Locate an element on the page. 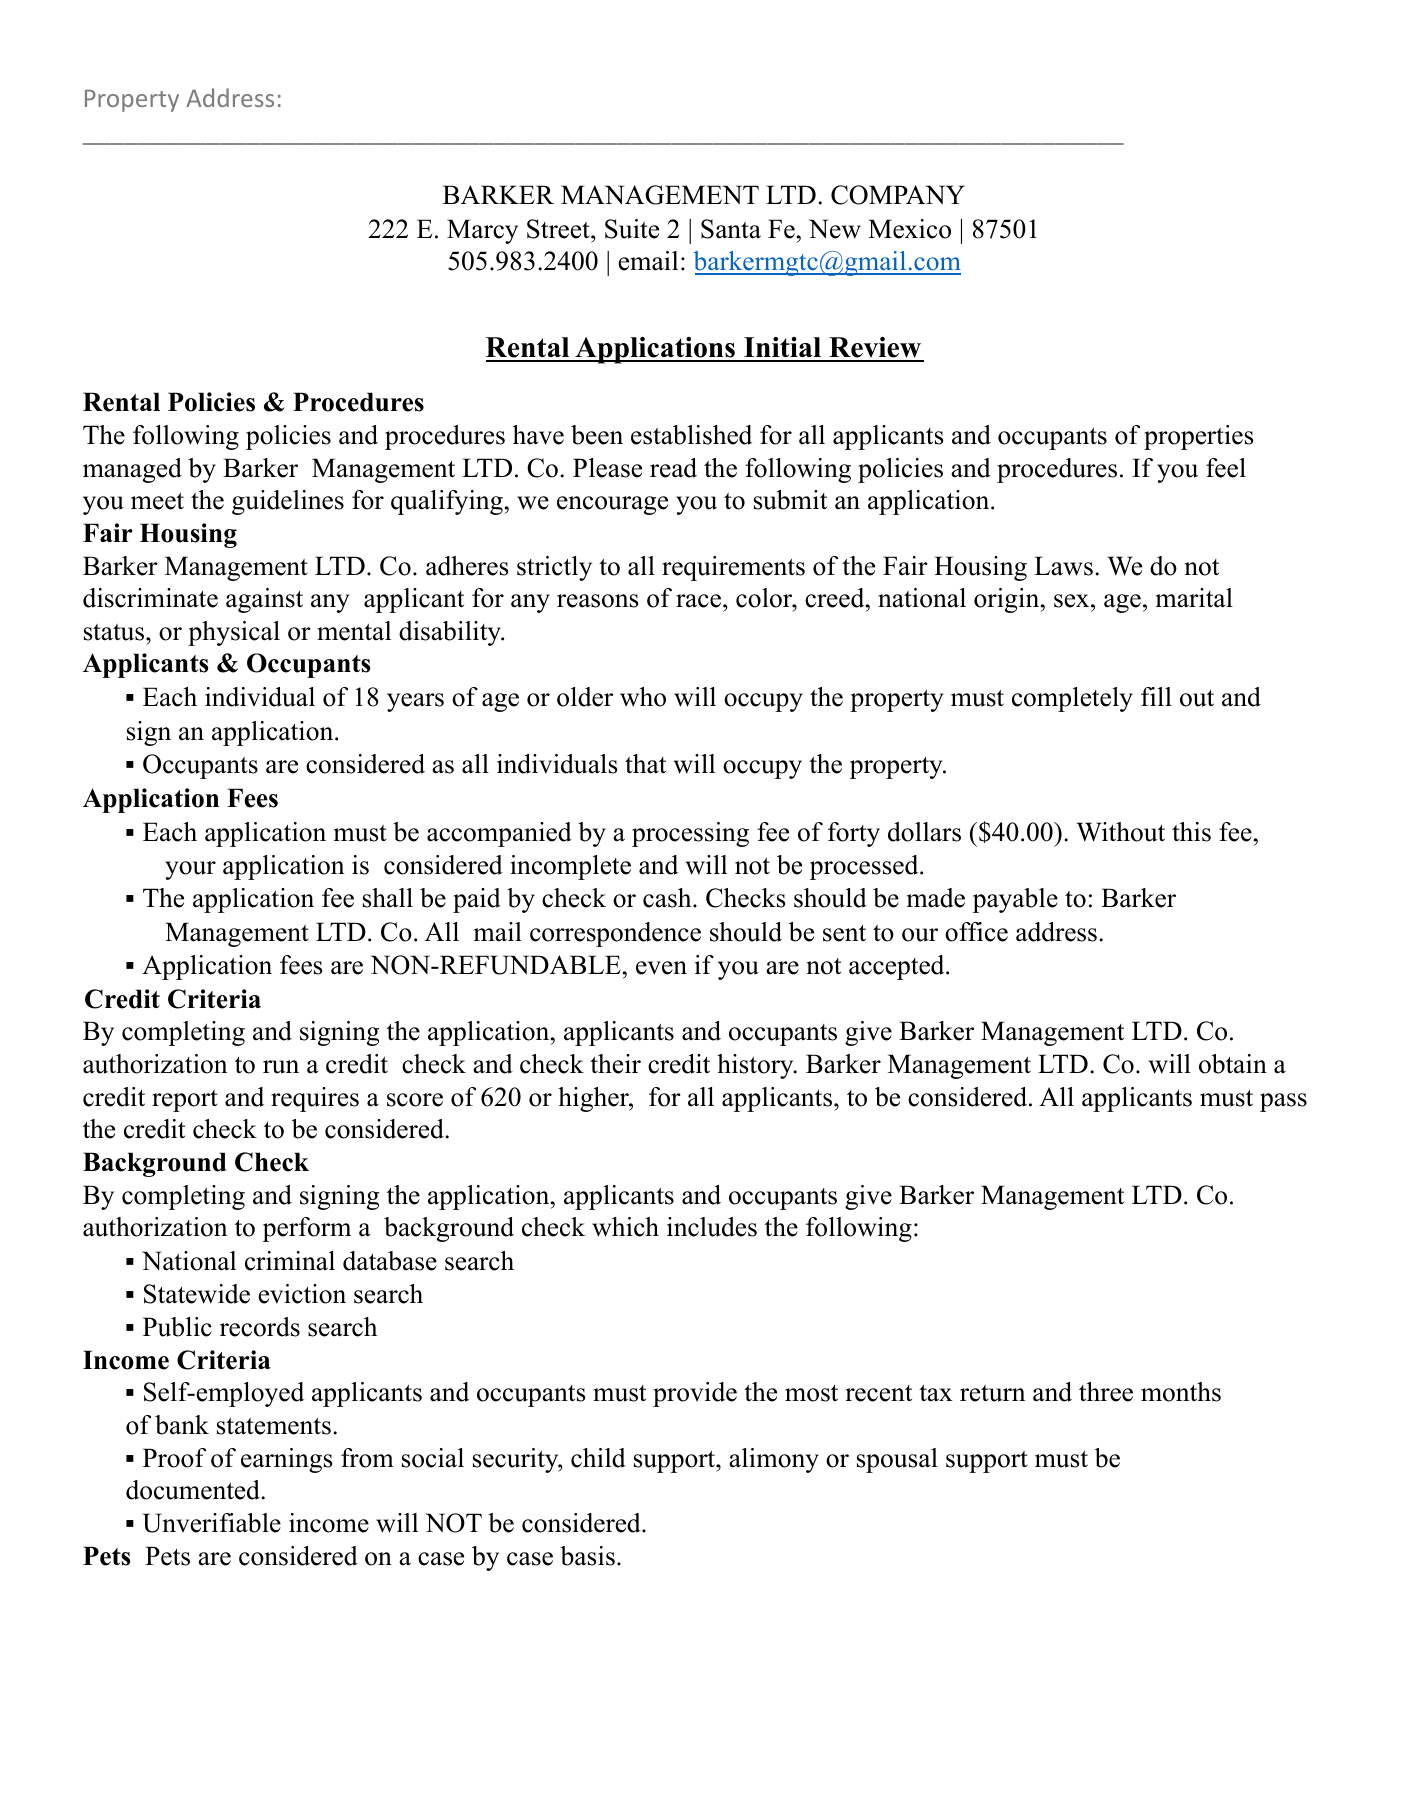 This image has width=1403, height=1815. Marcy is located at coordinates (482, 231).
